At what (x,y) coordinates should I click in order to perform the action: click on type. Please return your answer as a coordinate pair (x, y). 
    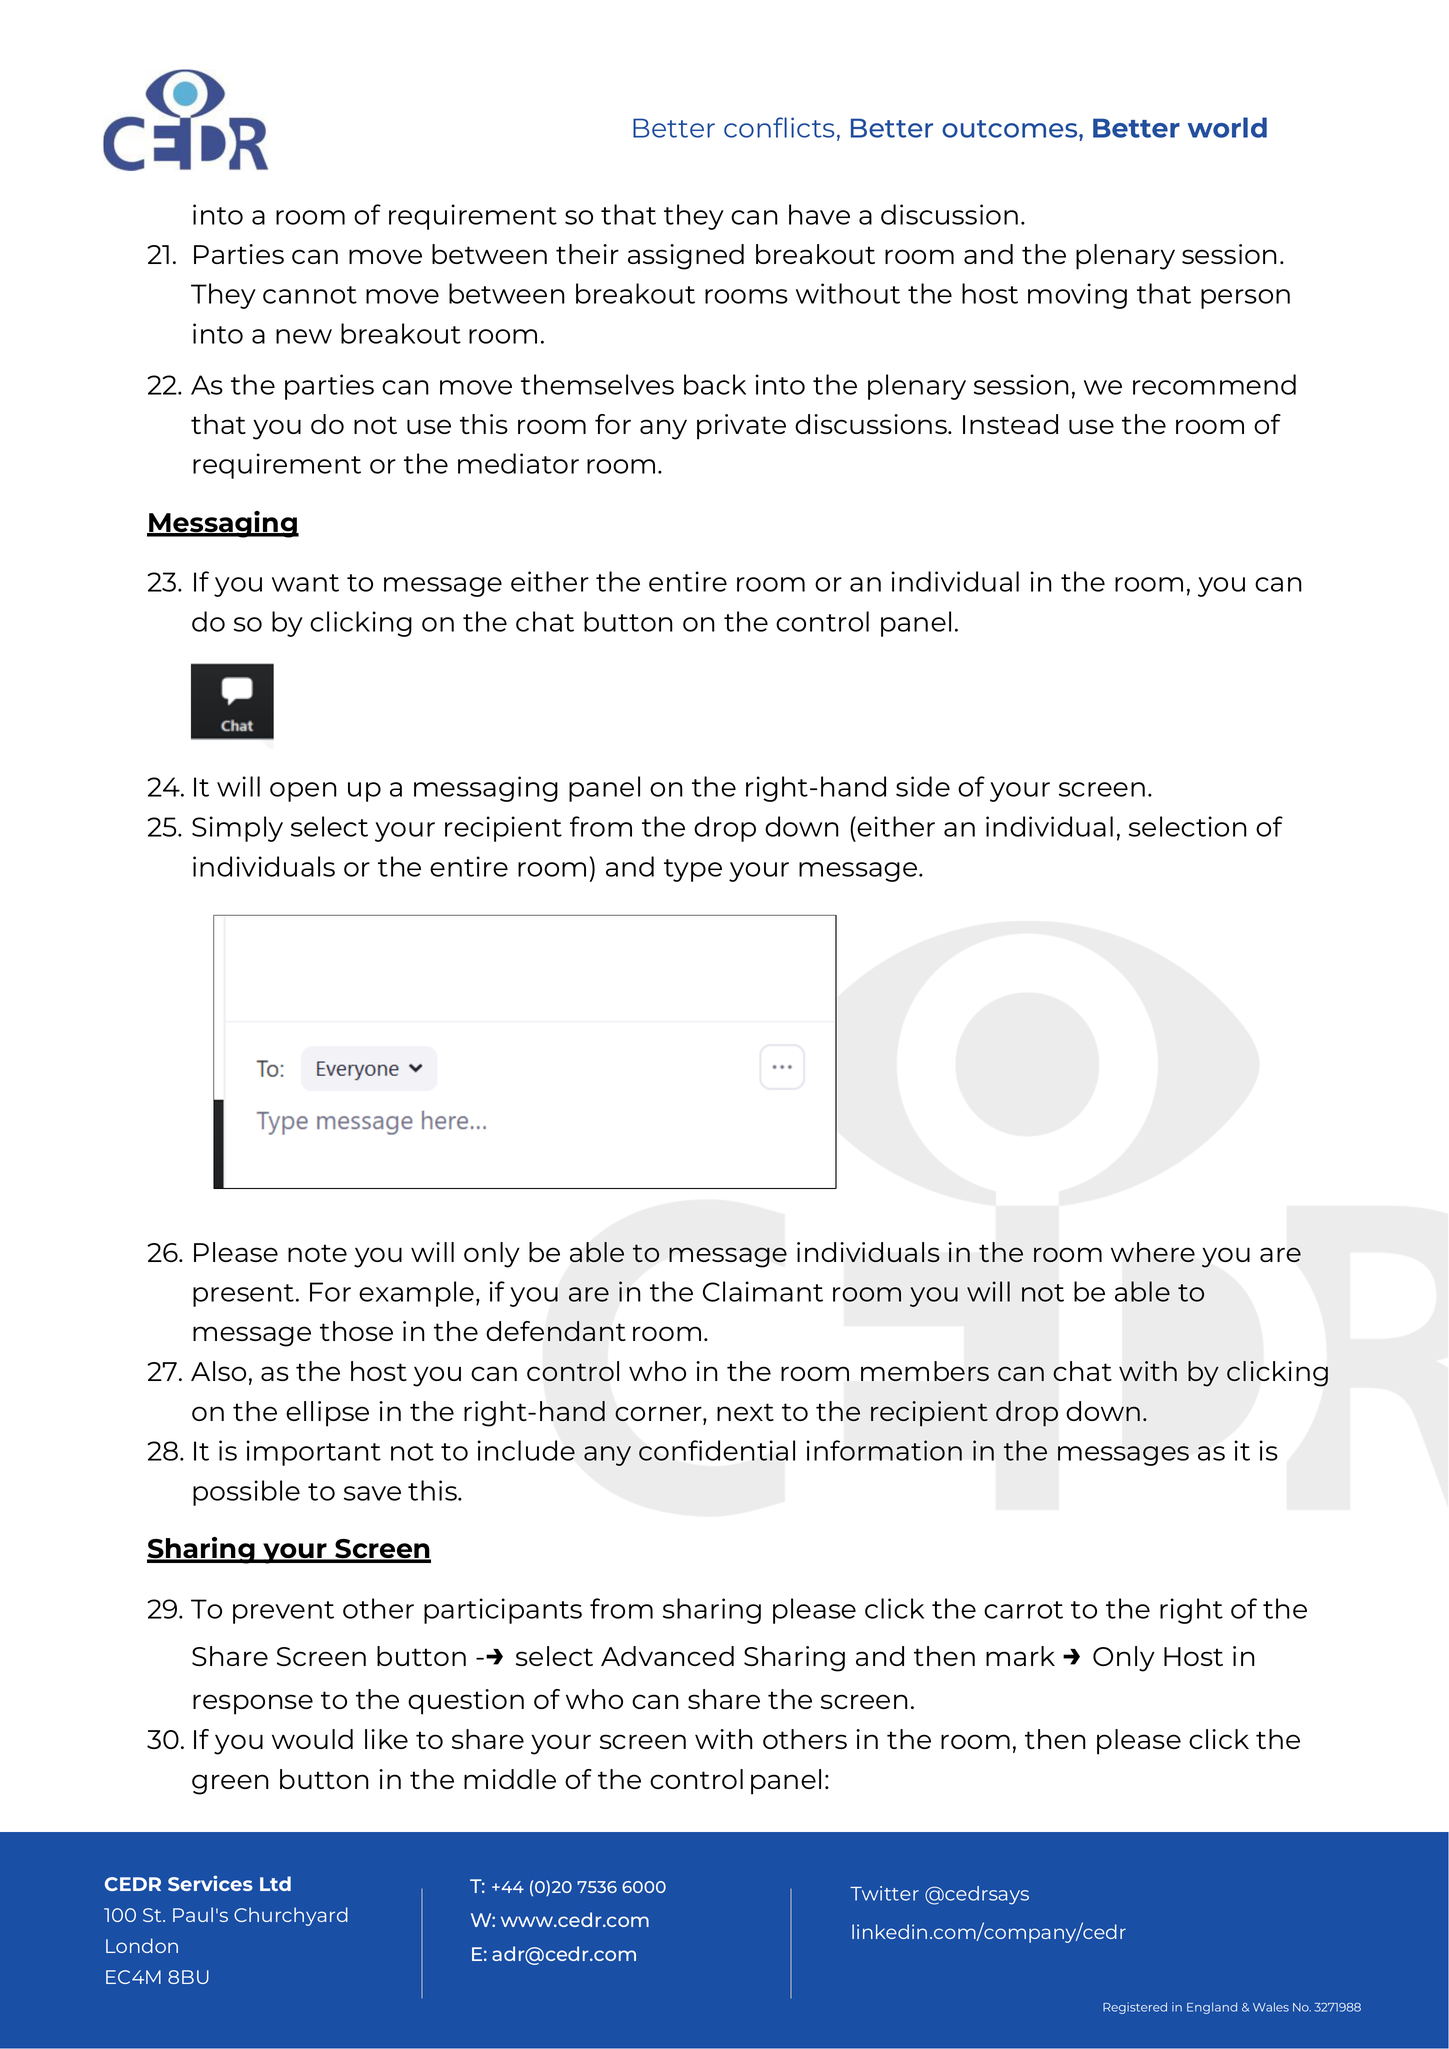
    Looking at the image, I should click on (693, 870).
